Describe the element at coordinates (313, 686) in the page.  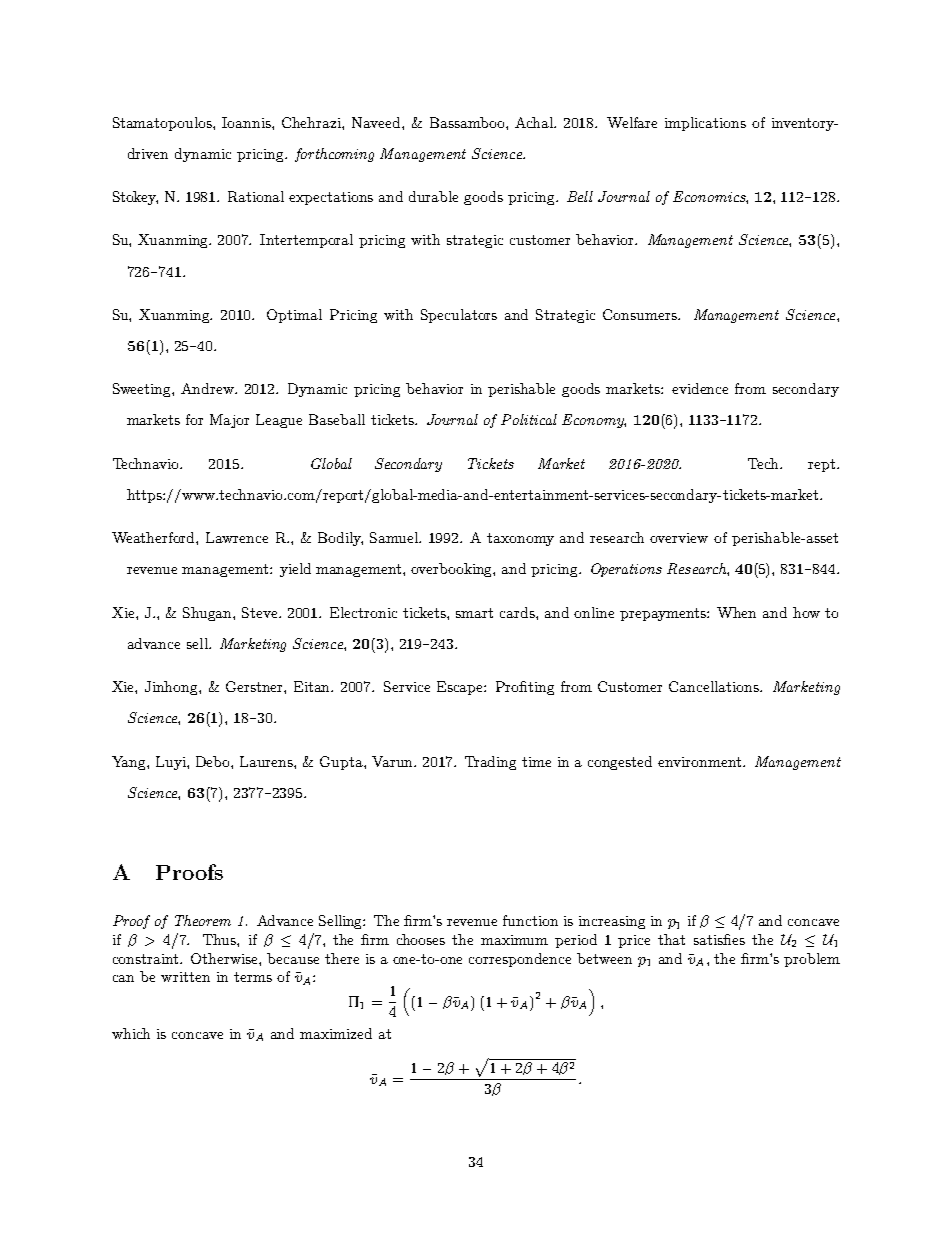
I see `Eitan` at that location.
